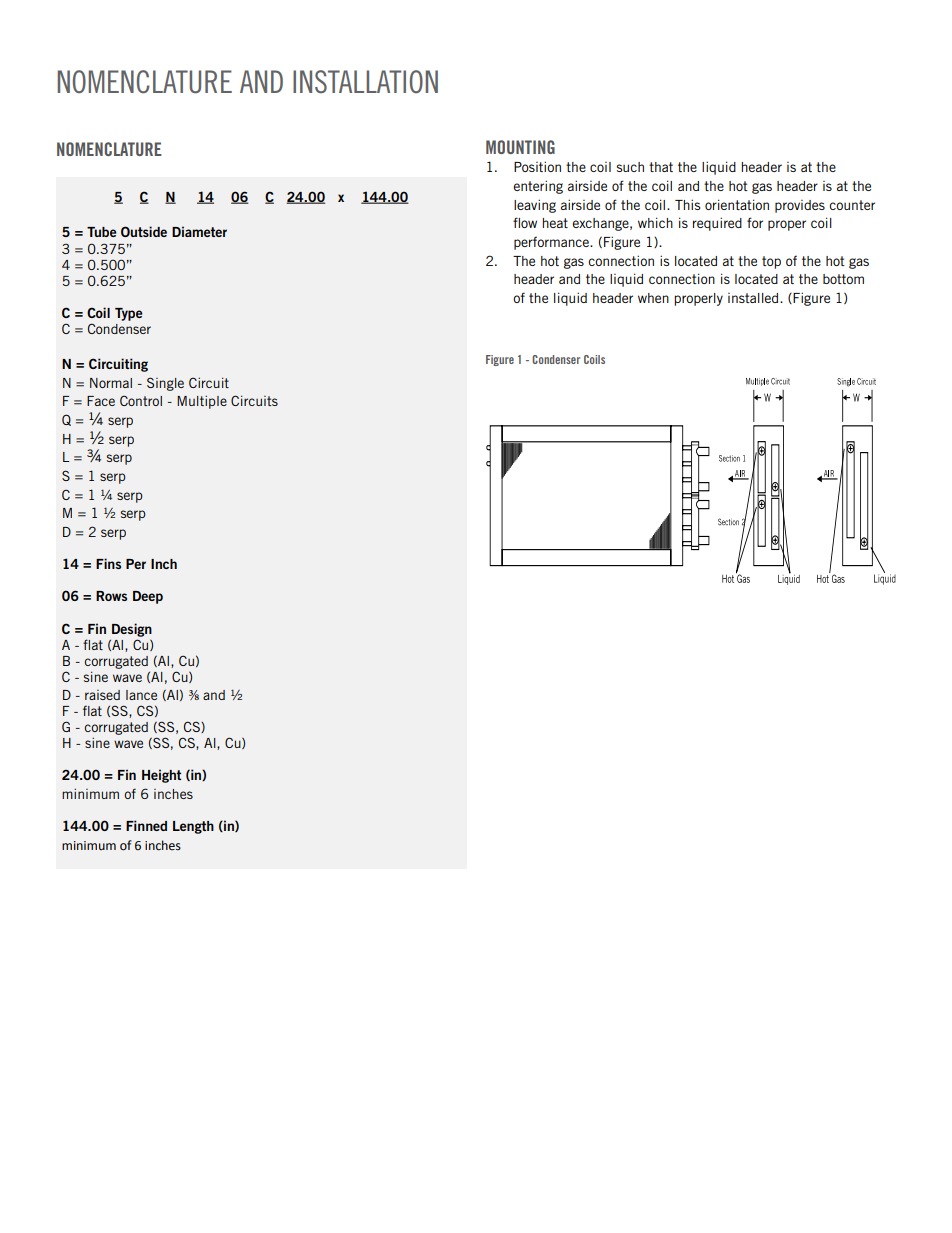  I want to click on performance, so click(553, 243).
